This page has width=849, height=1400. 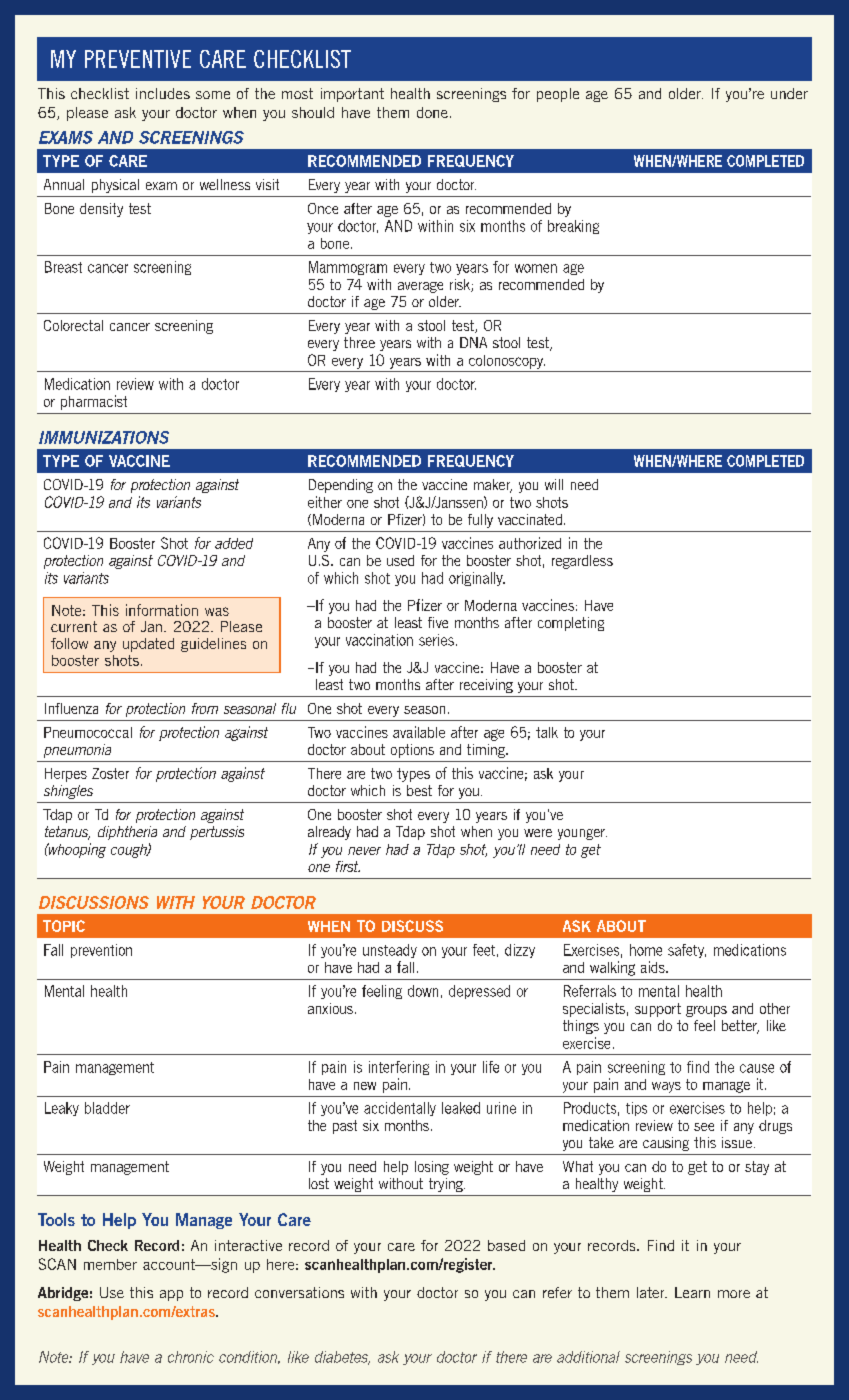 I want to click on prevention, so click(x=101, y=951).
